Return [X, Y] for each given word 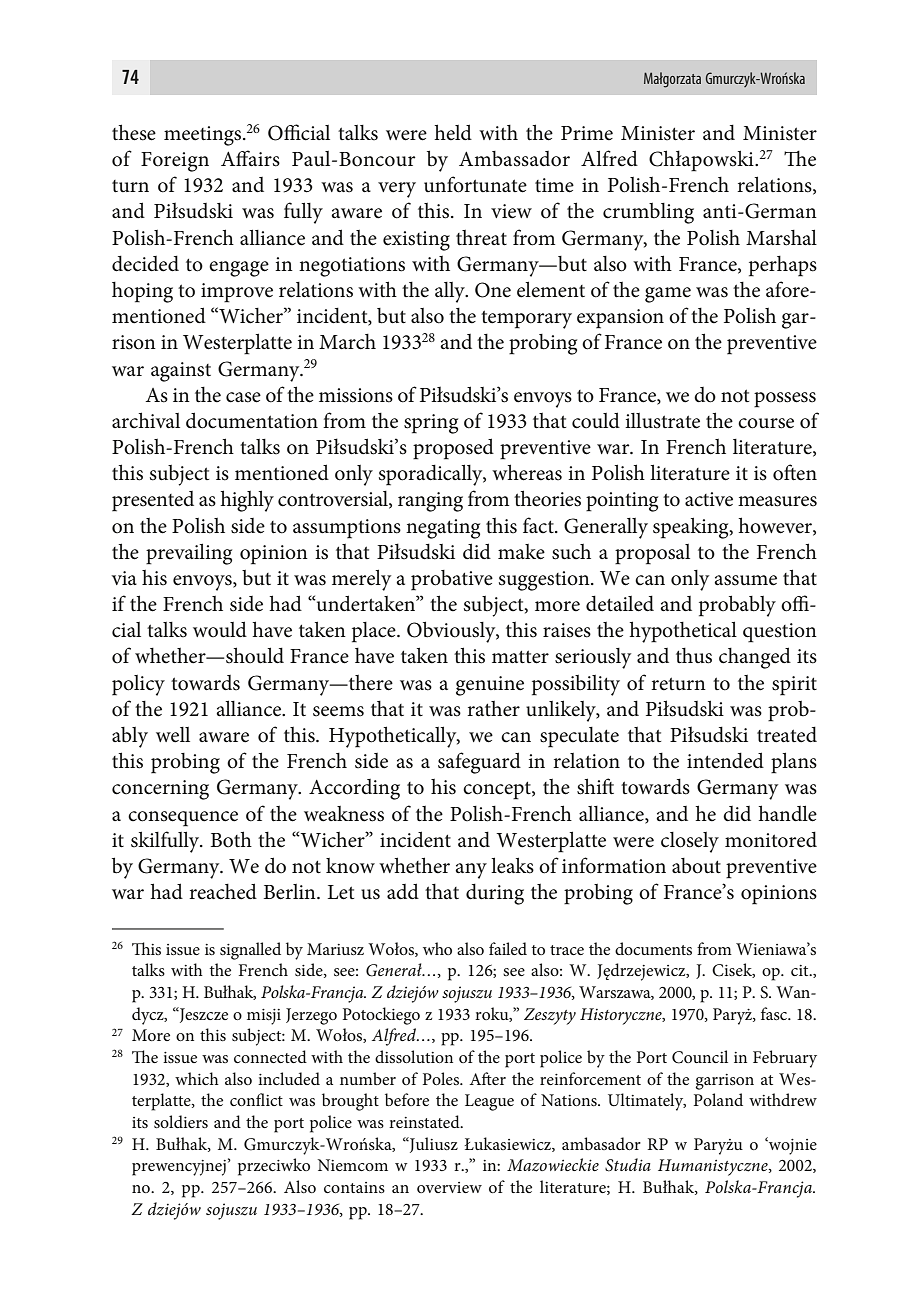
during [495, 894]
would [220, 629]
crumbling [648, 213]
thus [694, 656]
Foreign [175, 162]
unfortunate [475, 184]
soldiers [181, 1121]
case [243, 397]
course [766, 423]
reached [223, 891]
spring [431, 424]
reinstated [425, 1121]
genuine [490, 686]
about [696, 866]
